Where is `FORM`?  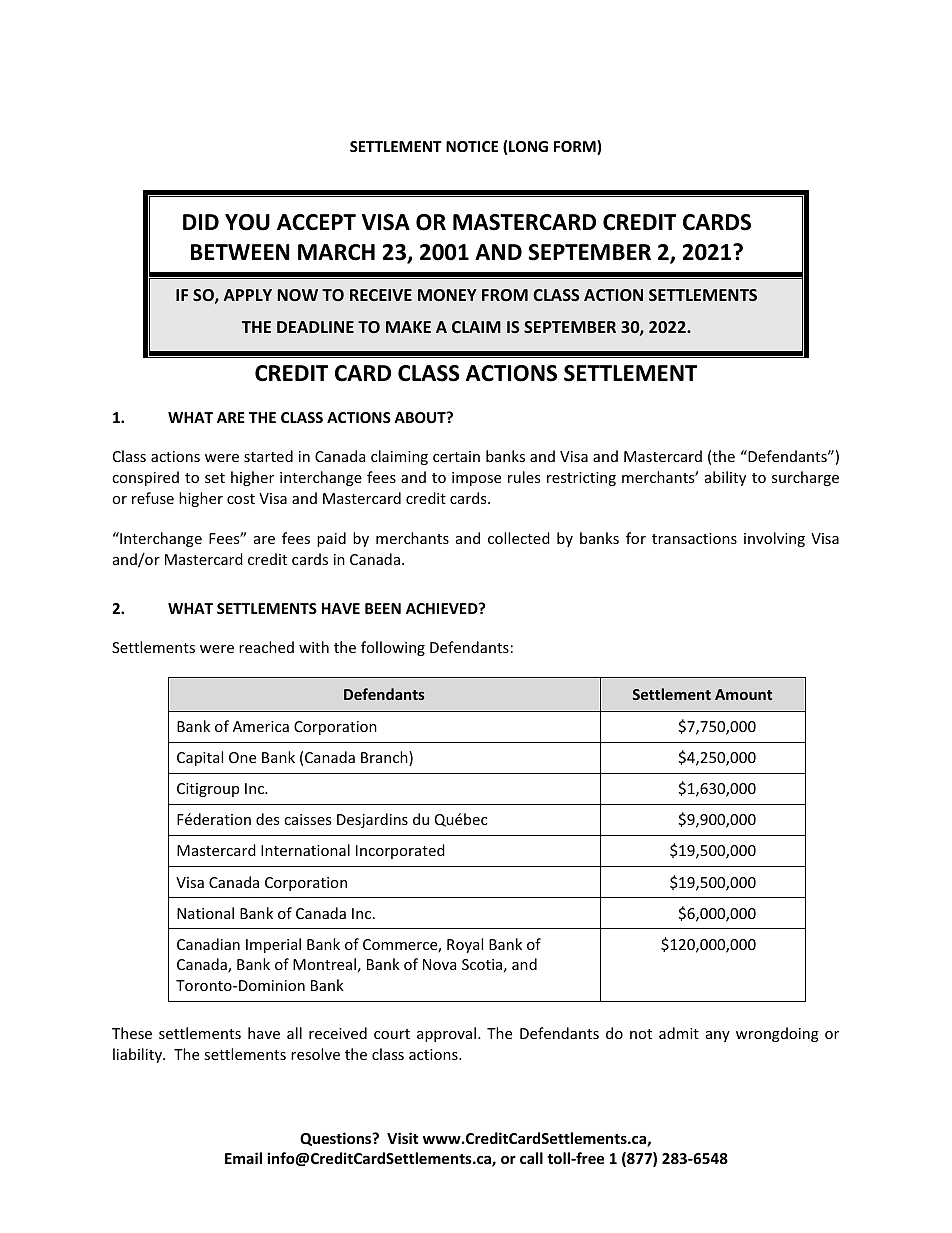 FORM is located at coordinates (576, 147).
